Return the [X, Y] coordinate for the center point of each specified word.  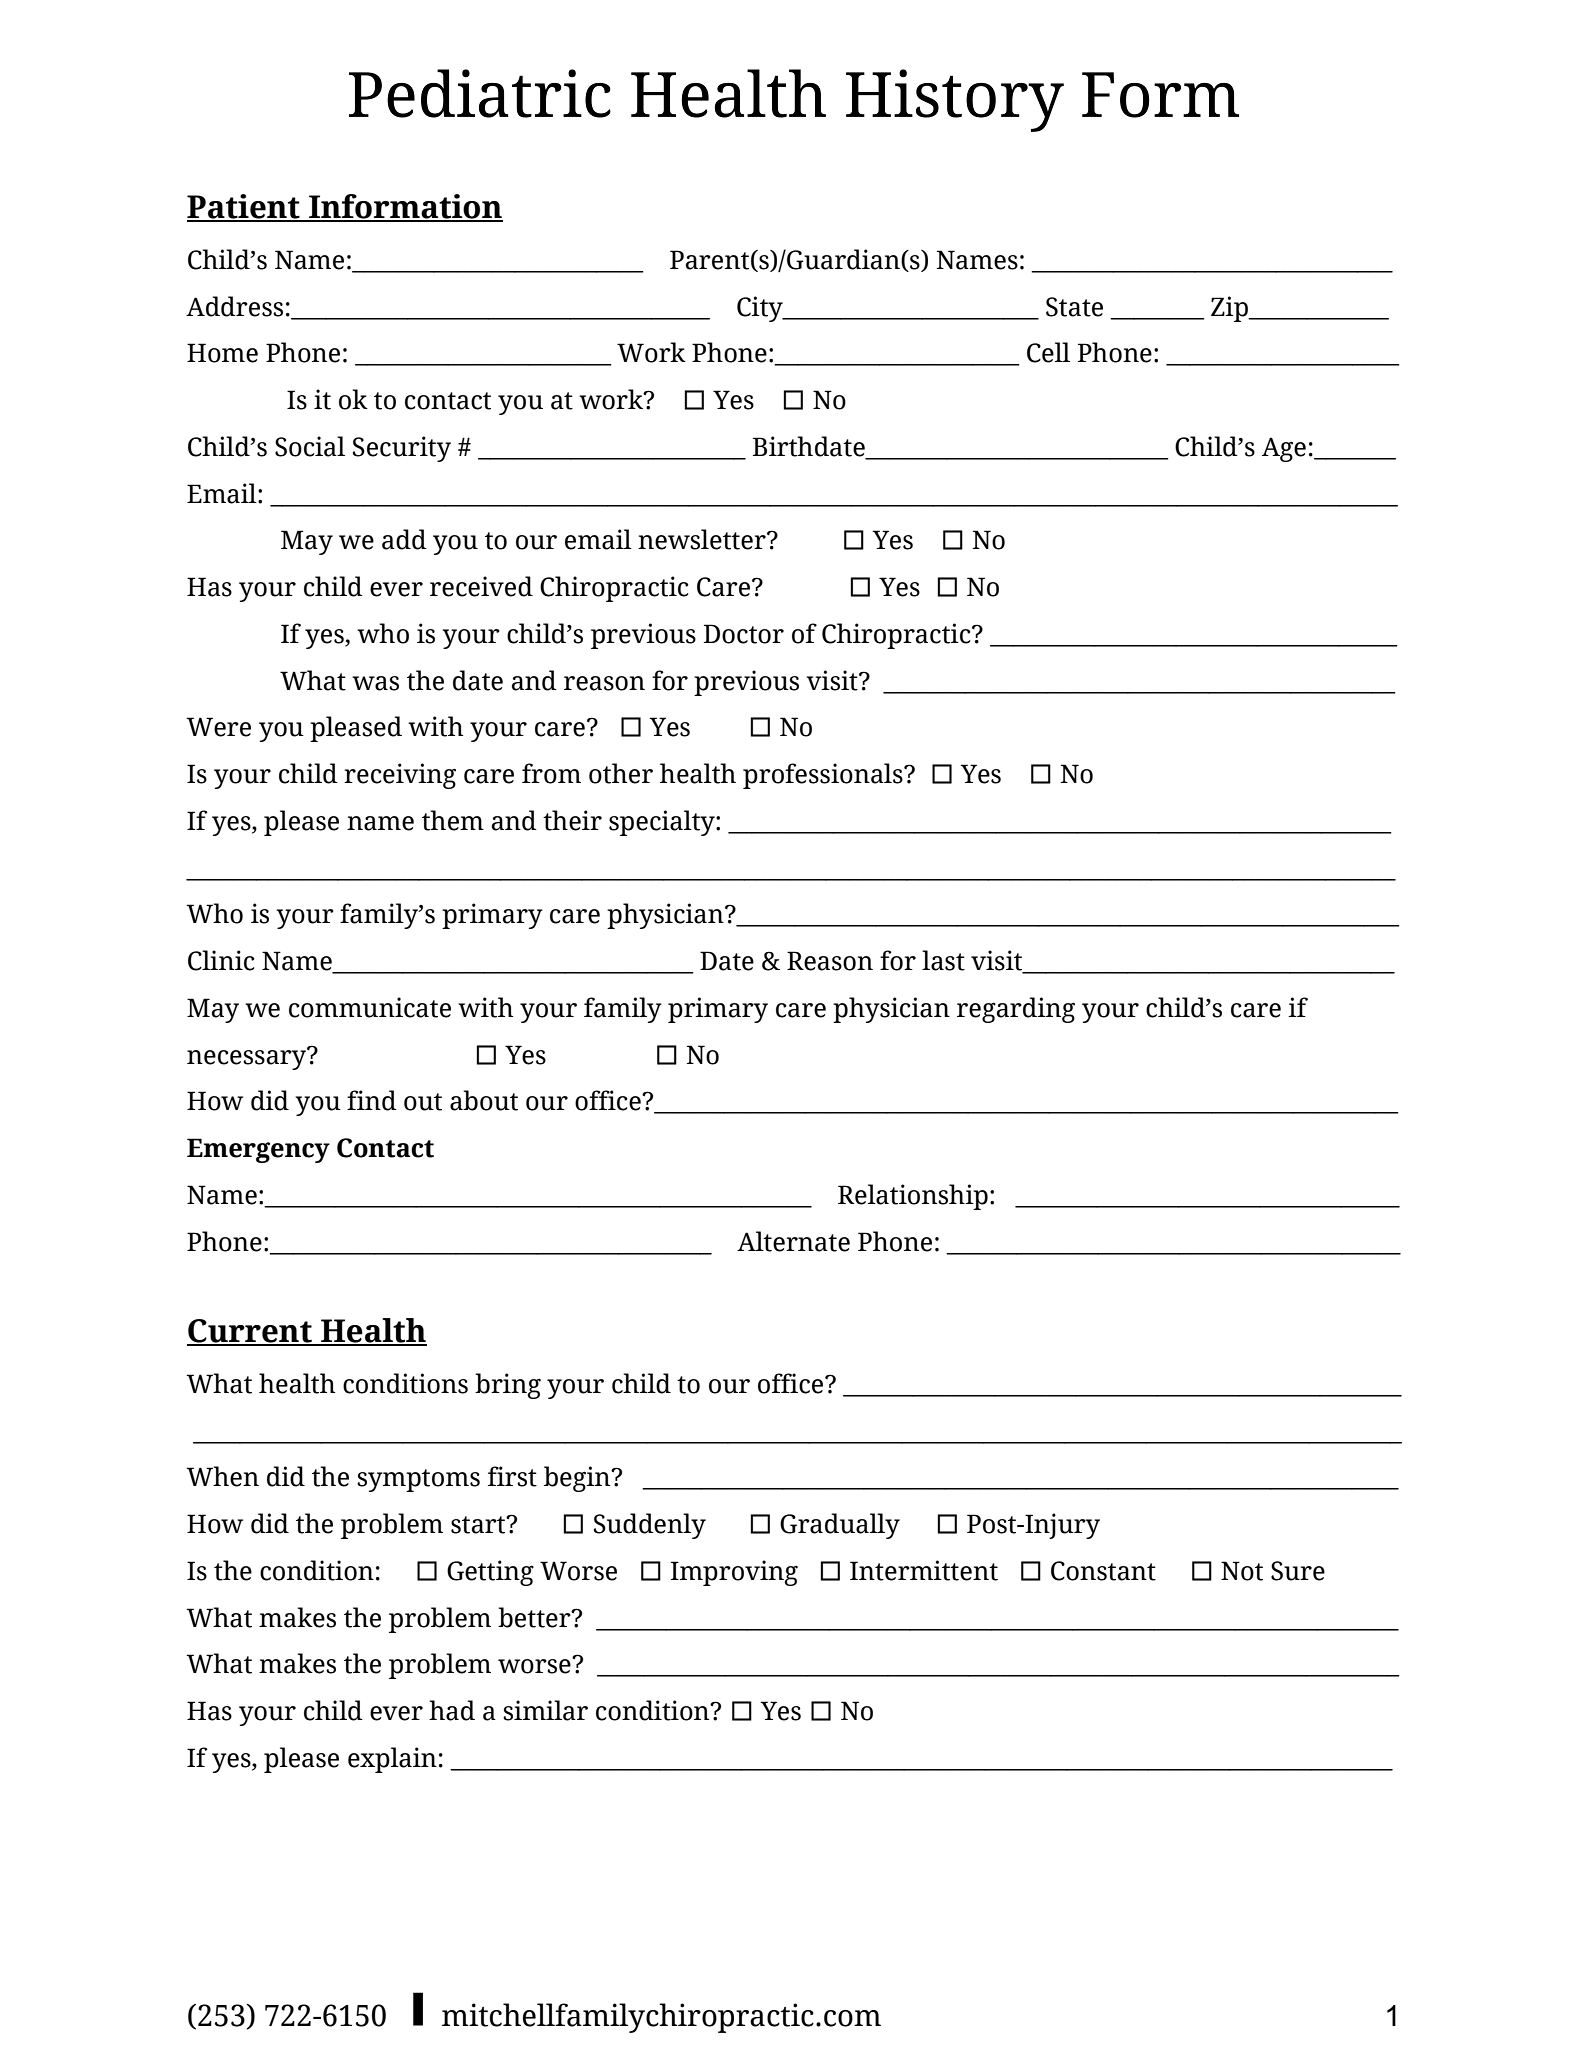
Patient [244, 207]
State [1074, 307]
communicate [370, 1007]
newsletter [703, 539]
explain [392, 1760]
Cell [1048, 352]
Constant [1103, 1571]
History [955, 100]
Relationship [913, 1197]
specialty [663, 823]
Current [250, 1332]
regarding [1016, 1010]
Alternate [793, 1241]
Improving [734, 1573]
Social [310, 446]
